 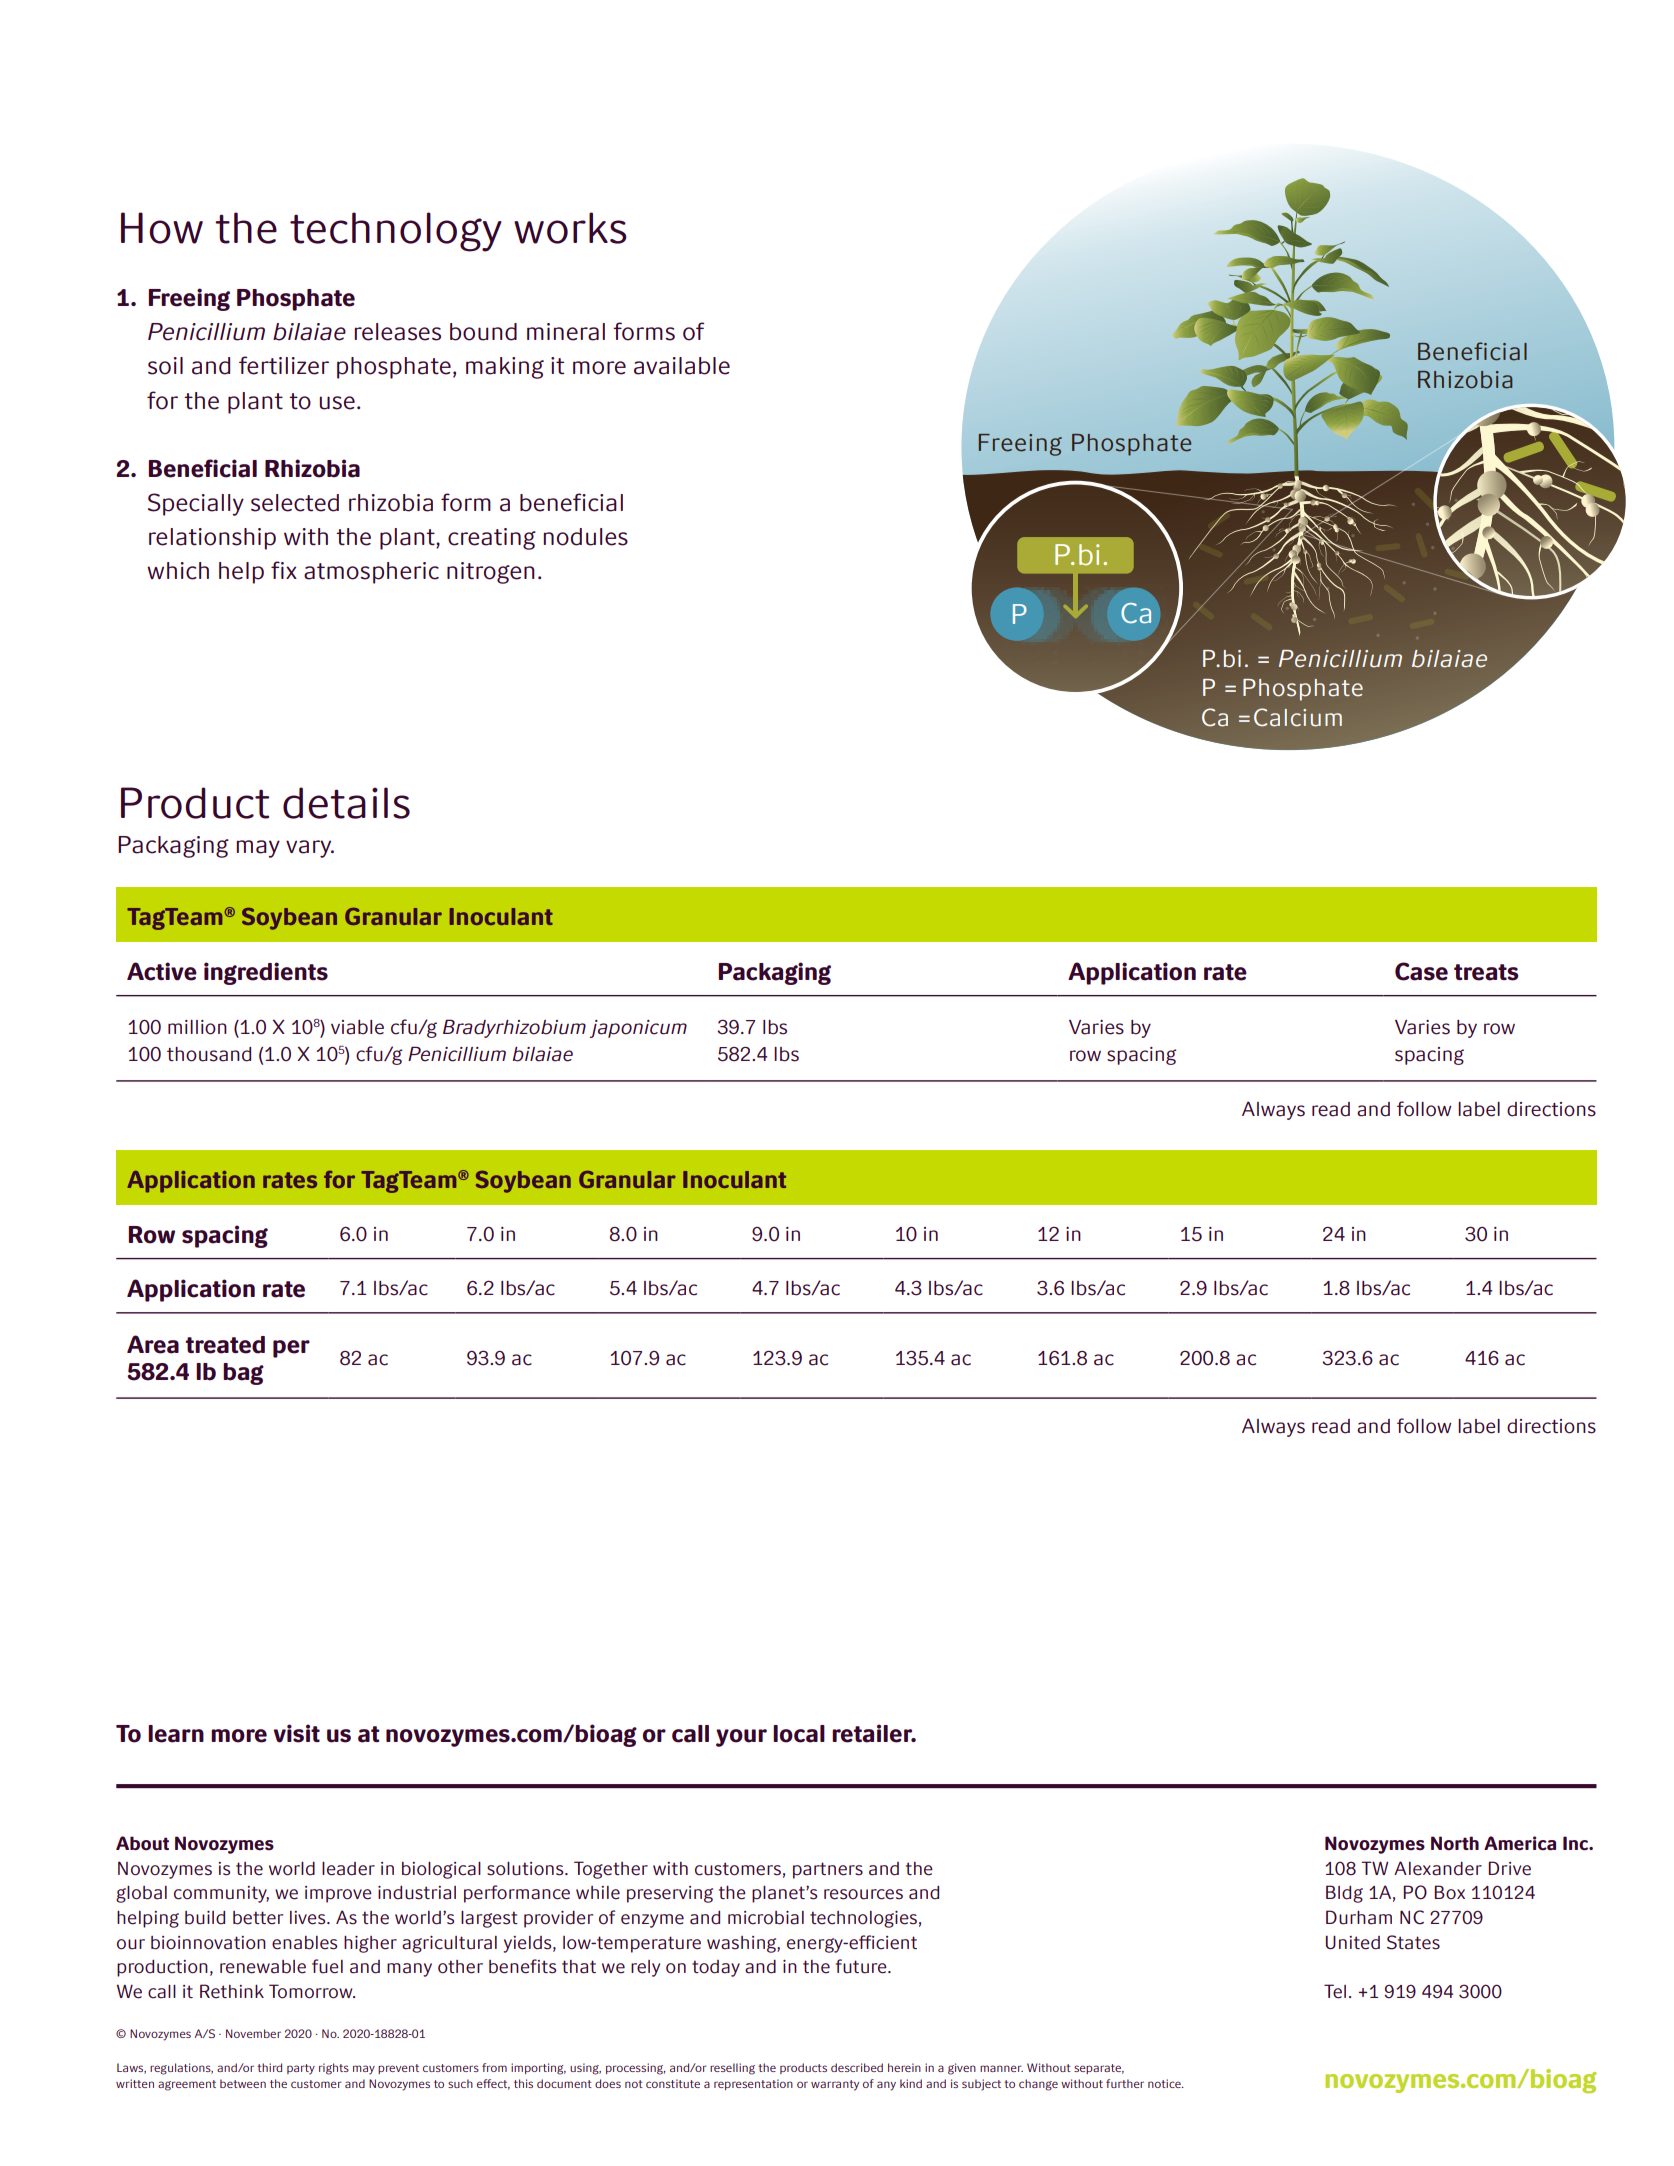 What do you see at coordinates (266, 973) in the document?
I see `ingredients` at bounding box center [266, 973].
